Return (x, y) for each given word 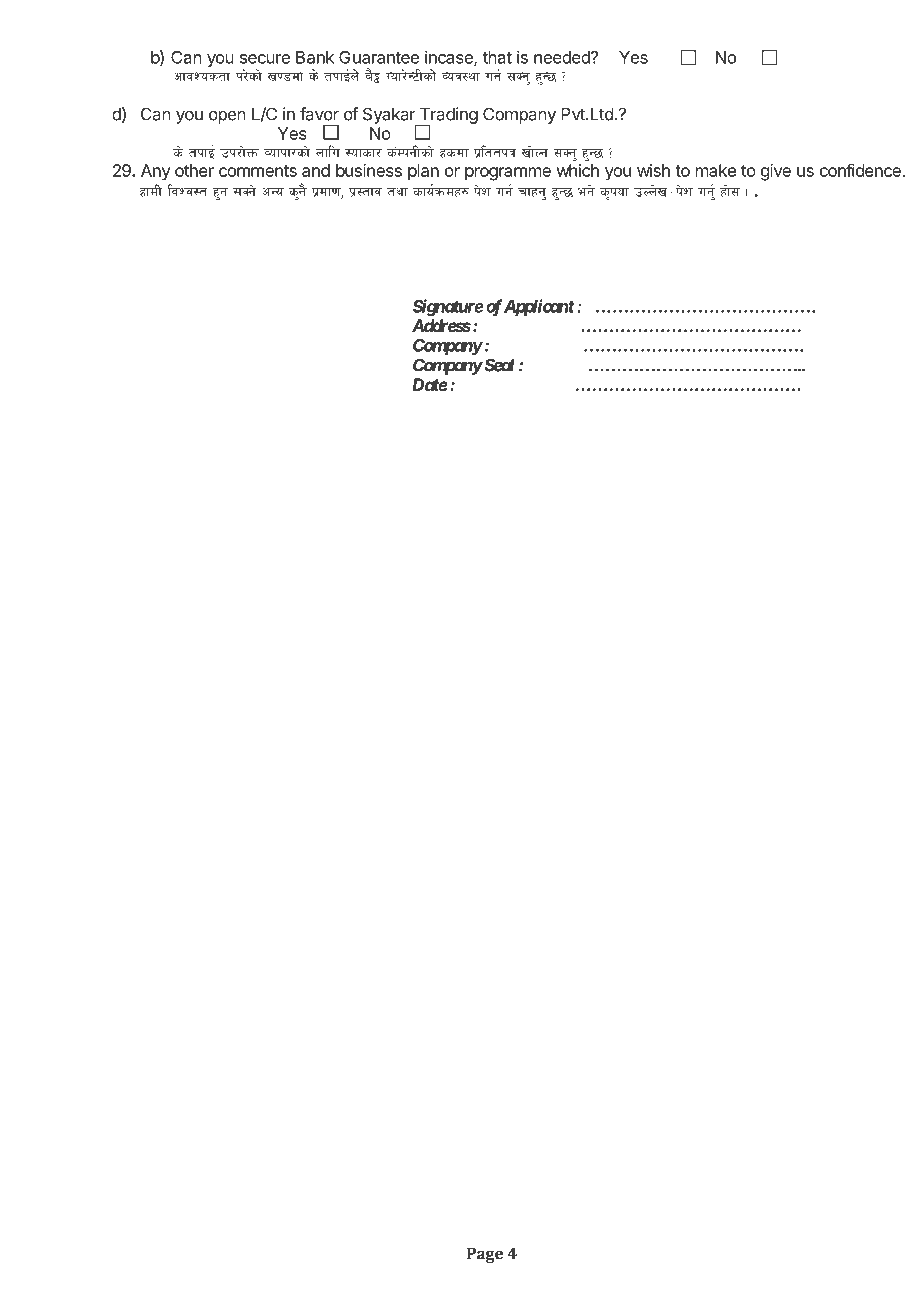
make (716, 170)
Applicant (539, 307)
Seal (498, 365)
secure (265, 59)
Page (485, 1255)
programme (508, 174)
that (497, 57)
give (776, 172)
